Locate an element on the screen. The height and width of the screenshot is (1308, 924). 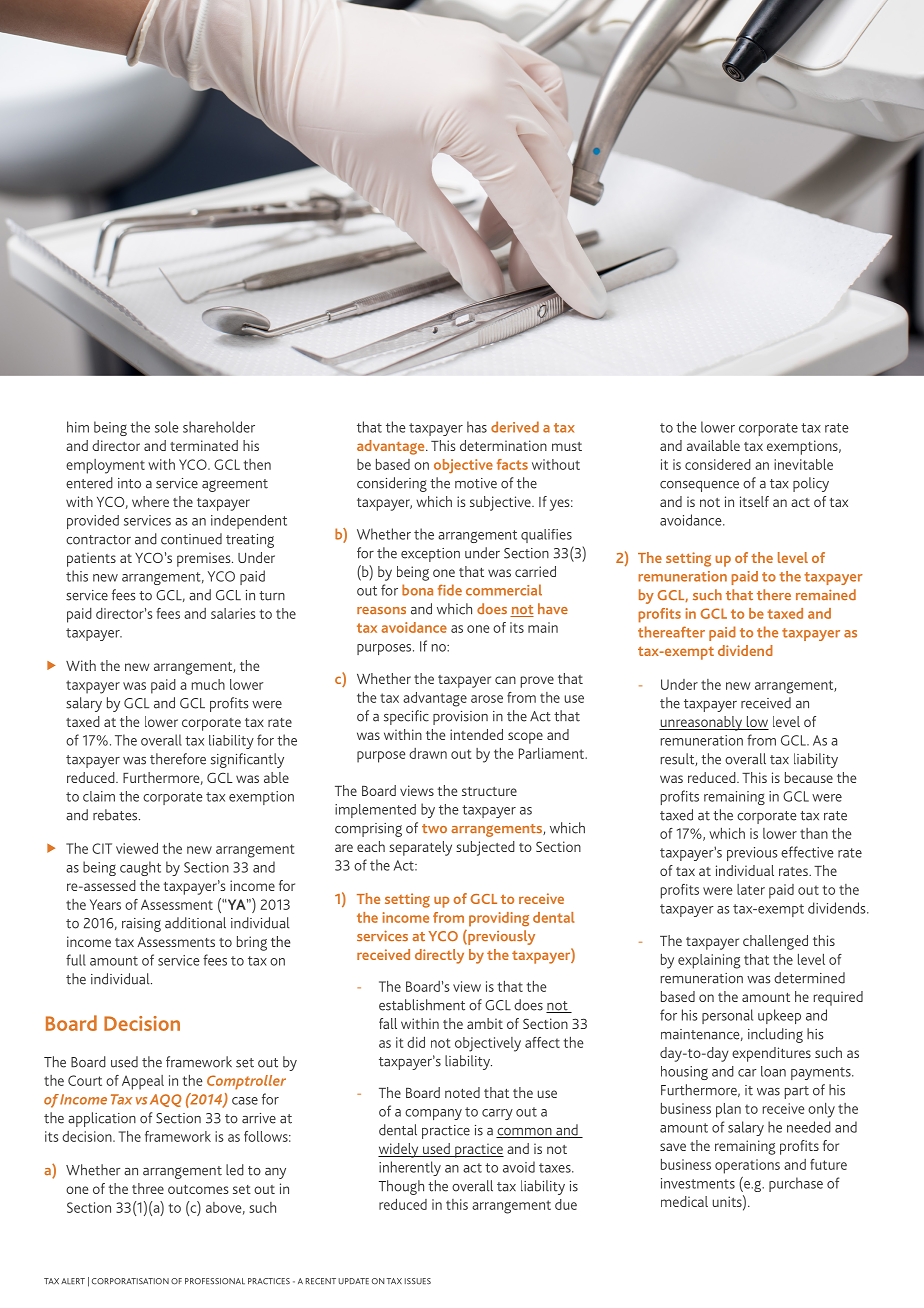
caught is located at coordinates (140, 868).
